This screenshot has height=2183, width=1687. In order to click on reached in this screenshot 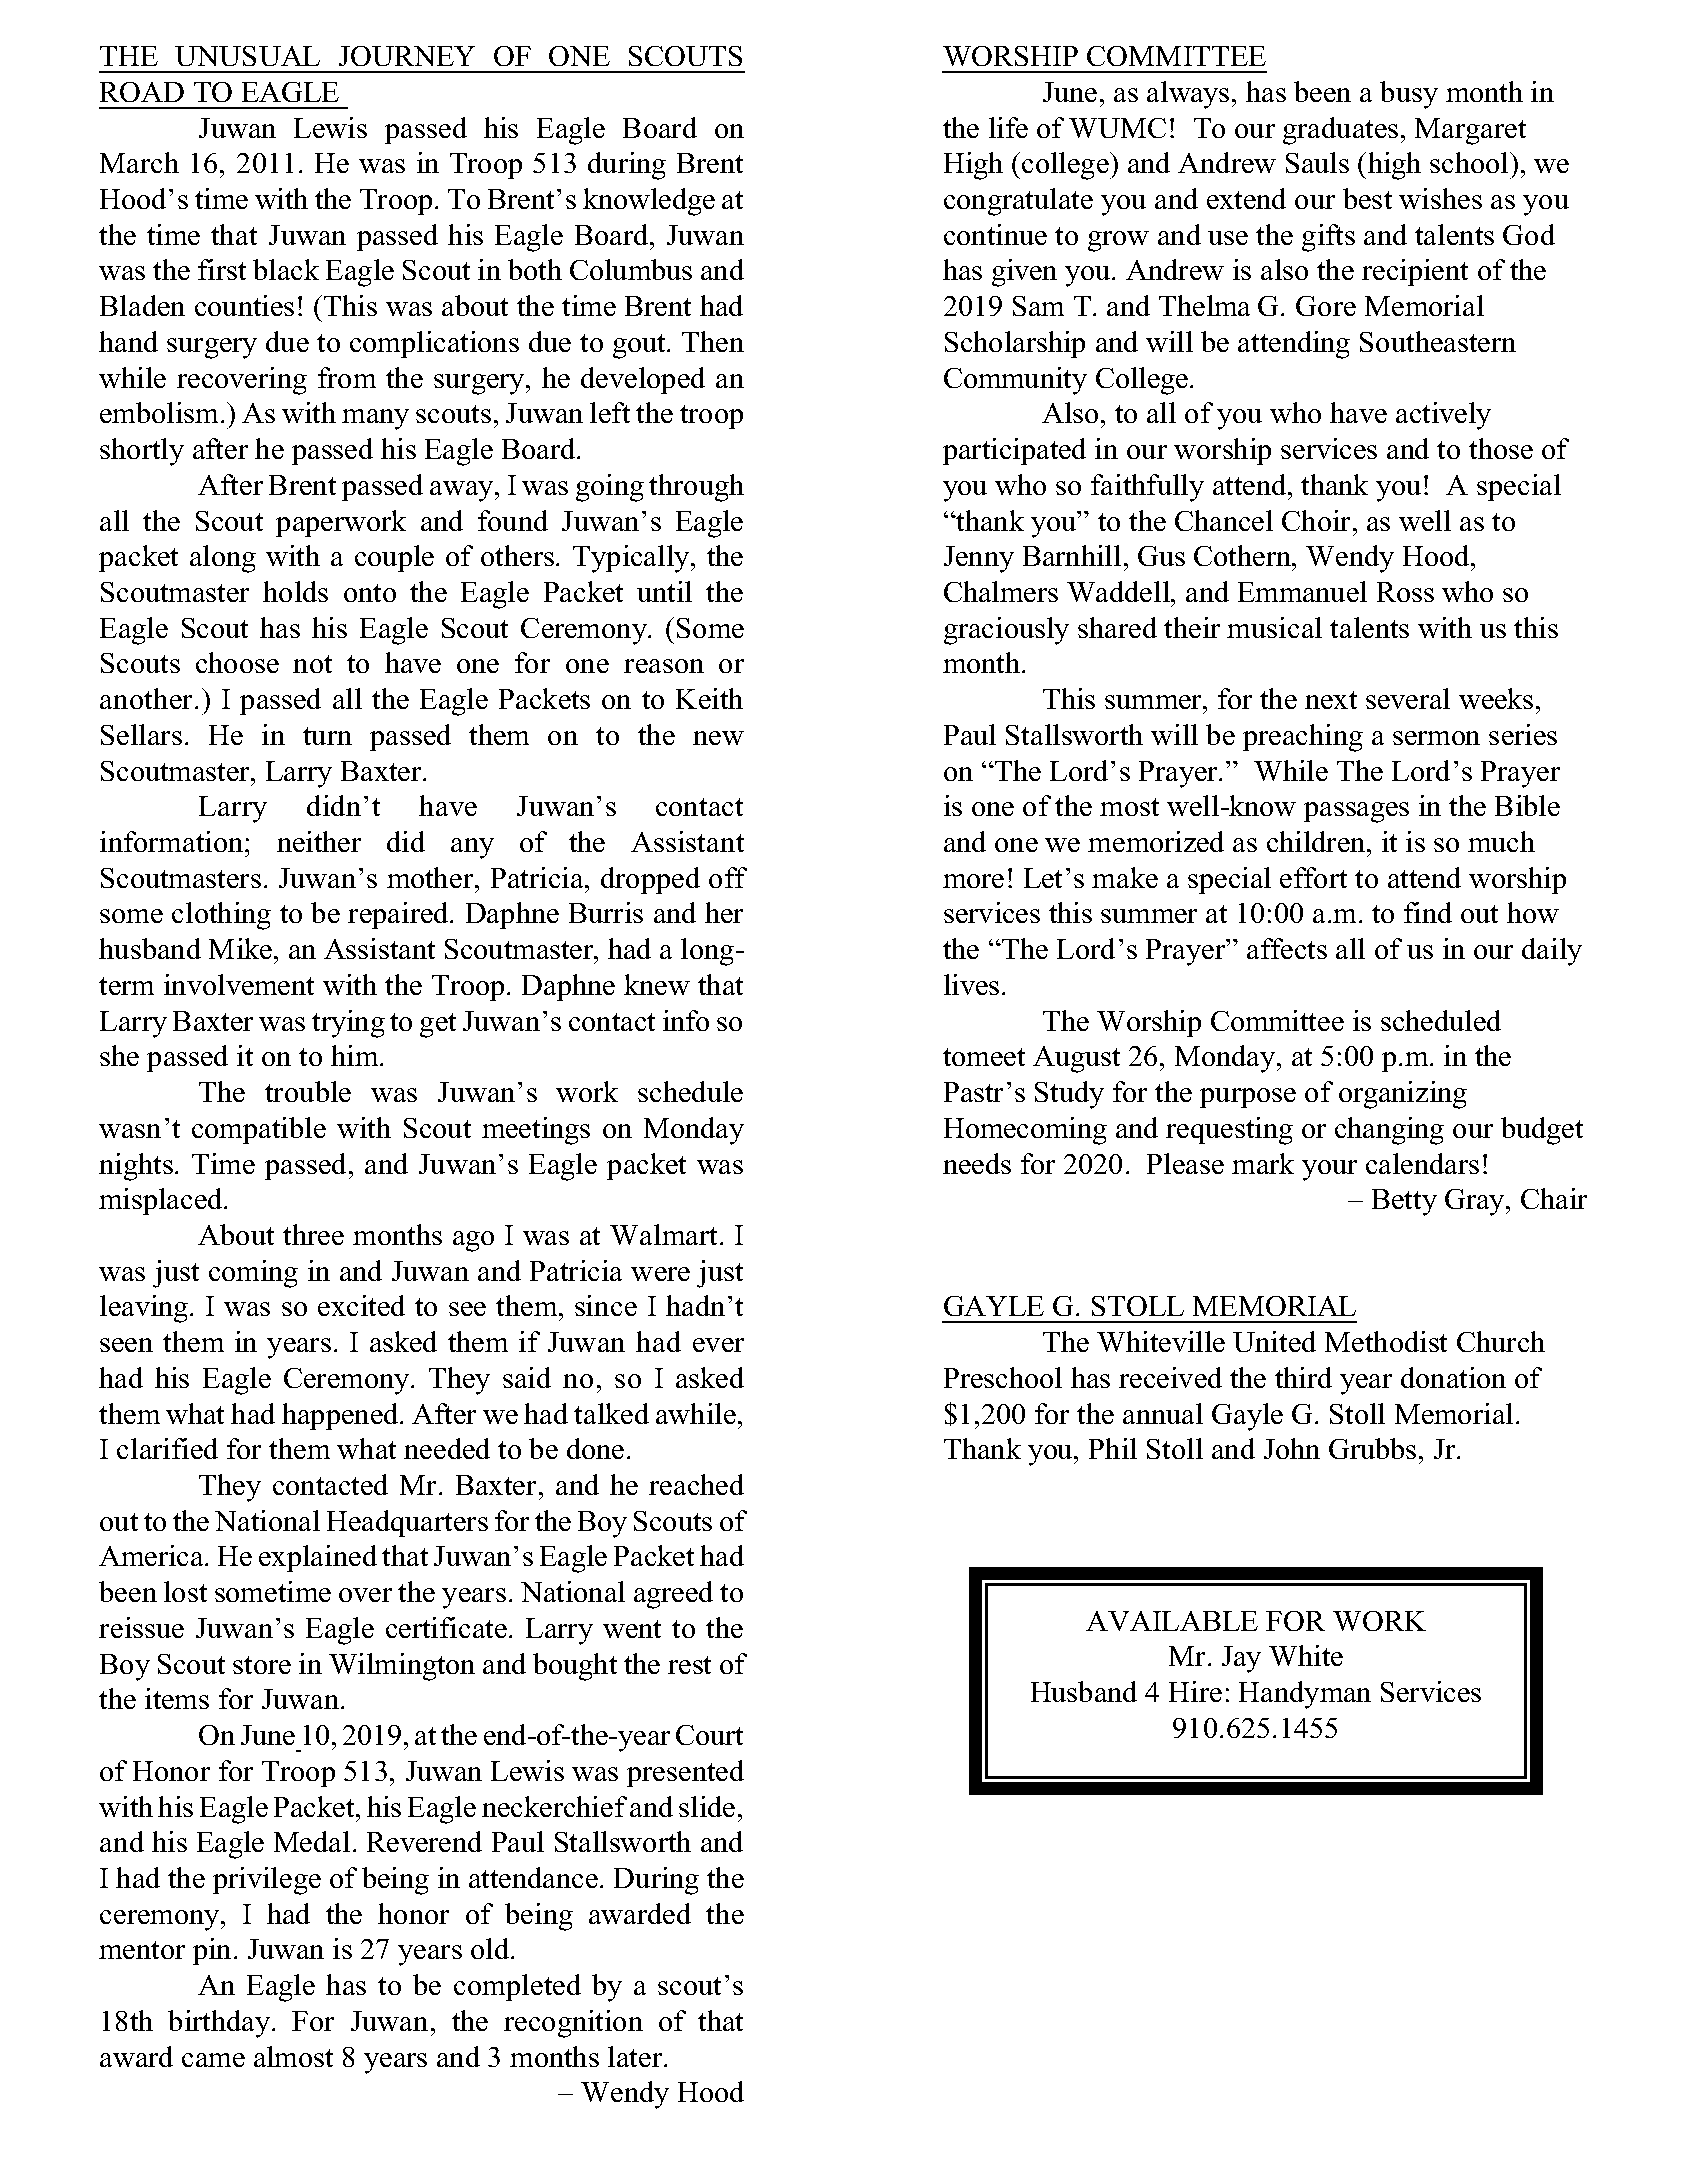, I will do `click(696, 1484)`.
